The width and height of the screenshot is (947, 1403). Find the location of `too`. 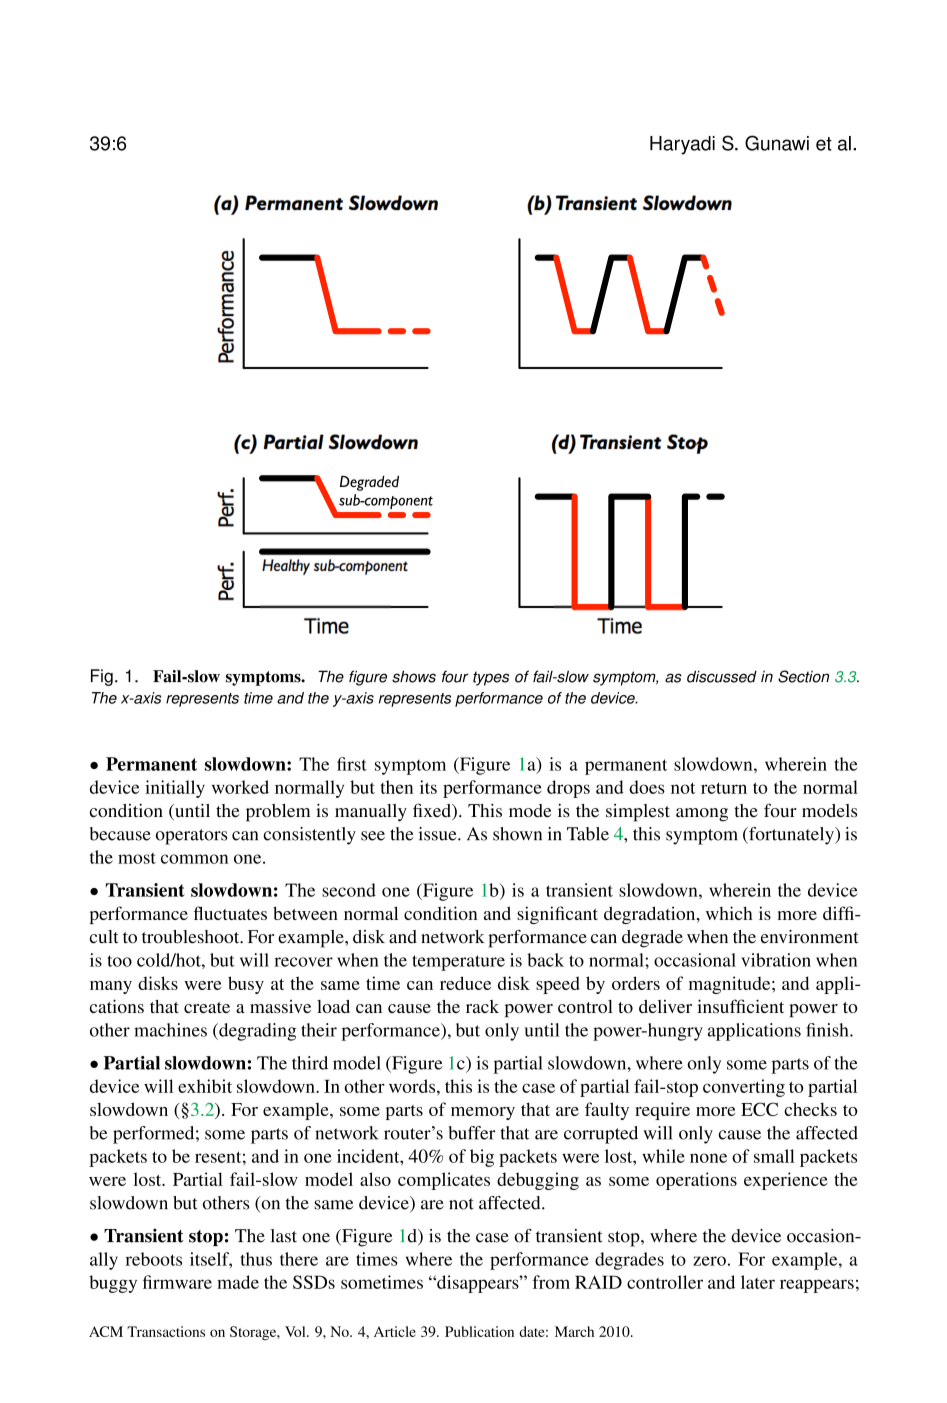

too is located at coordinates (119, 961).
